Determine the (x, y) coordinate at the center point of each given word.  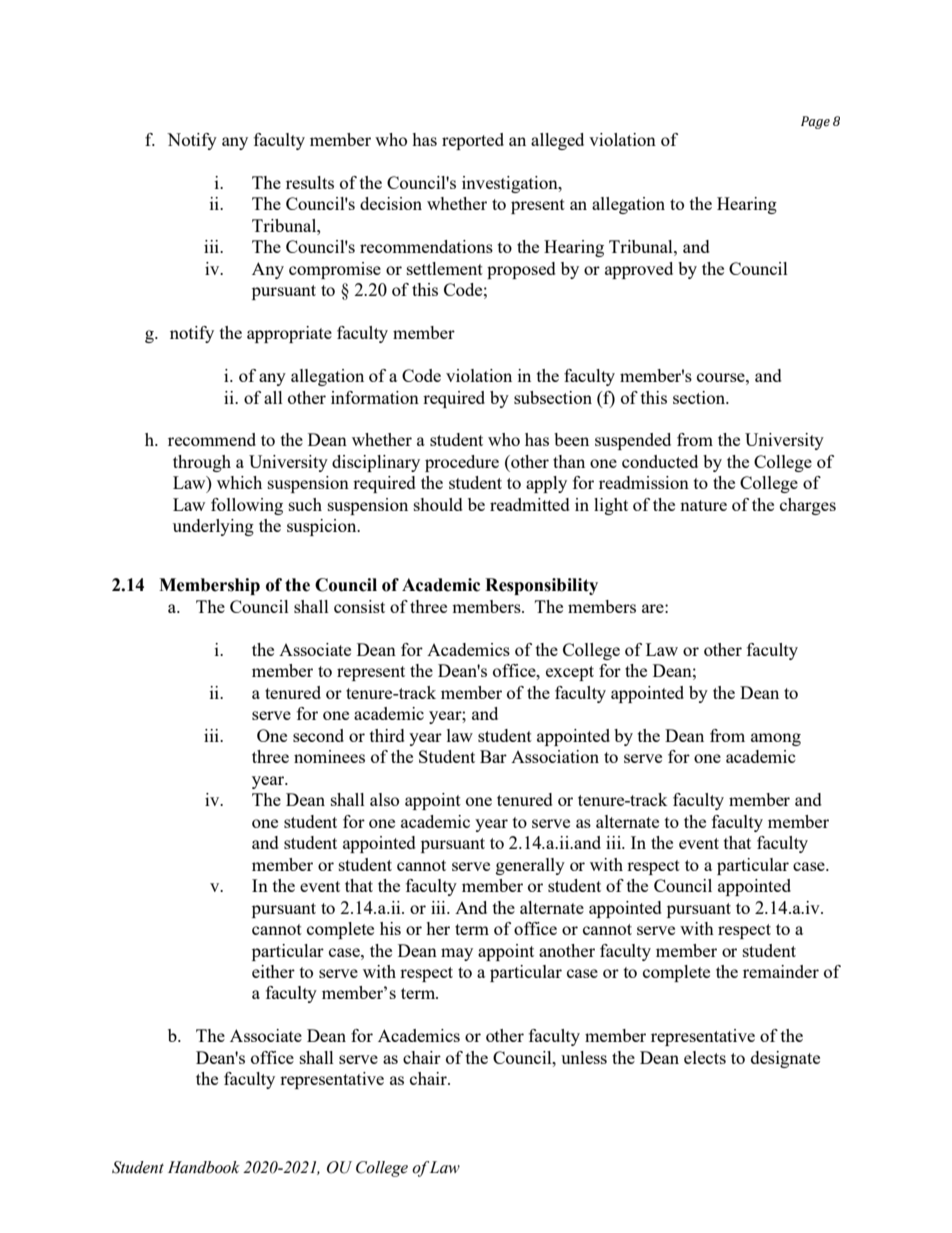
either (273, 971)
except (570, 673)
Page (815, 122)
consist (359, 606)
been (571, 439)
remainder (781, 971)
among (776, 739)
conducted (660, 461)
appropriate (289, 334)
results (310, 182)
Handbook (204, 1167)
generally (530, 866)
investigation (511, 184)
